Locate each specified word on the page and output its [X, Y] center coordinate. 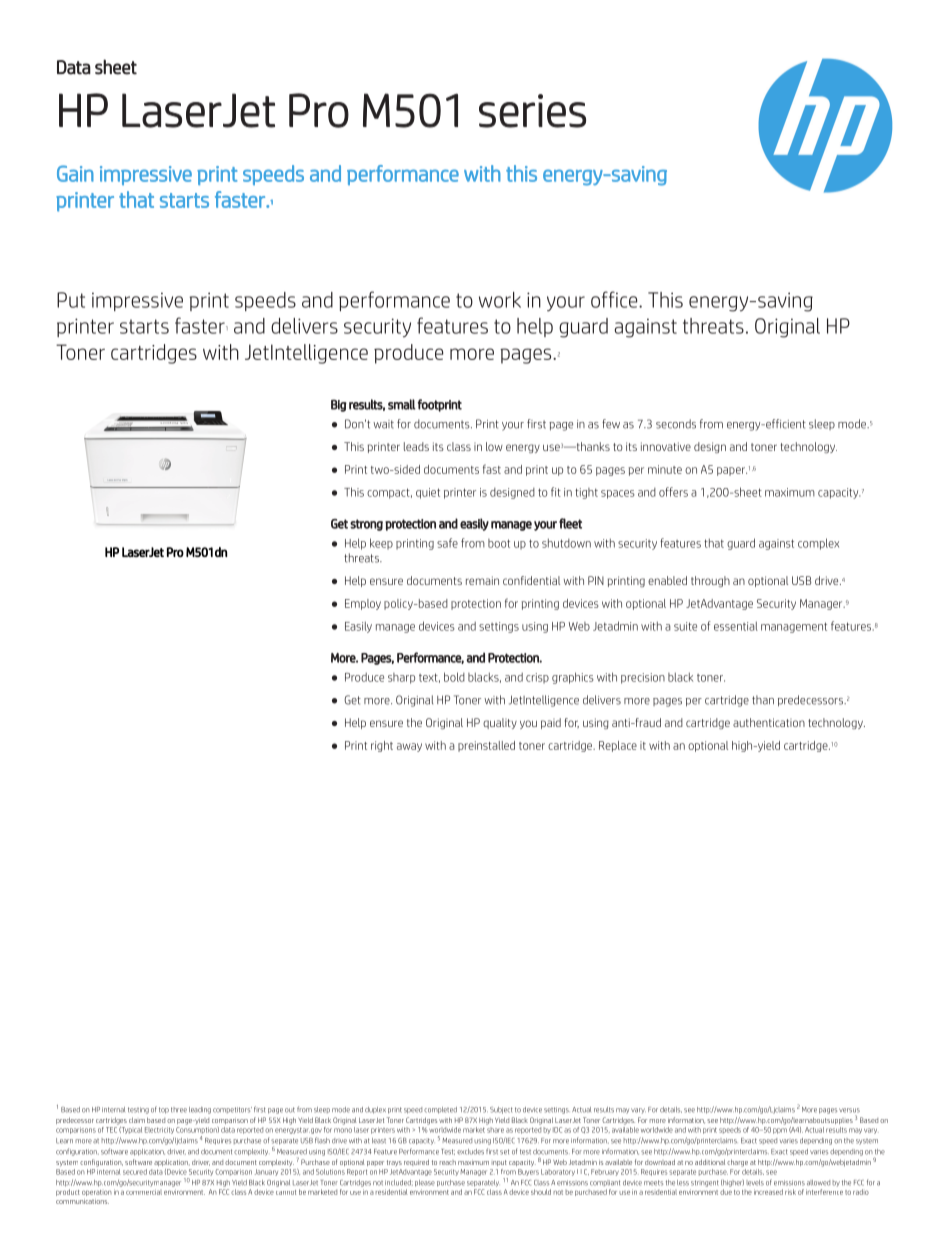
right [382, 746]
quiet [428, 493]
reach [447, 1162]
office [615, 299]
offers [673, 492]
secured [135, 1172]
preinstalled [486, 746]
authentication [769, 722]
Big [339, 405]
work [500, 300]
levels [755, 1183]
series [532, 111]
